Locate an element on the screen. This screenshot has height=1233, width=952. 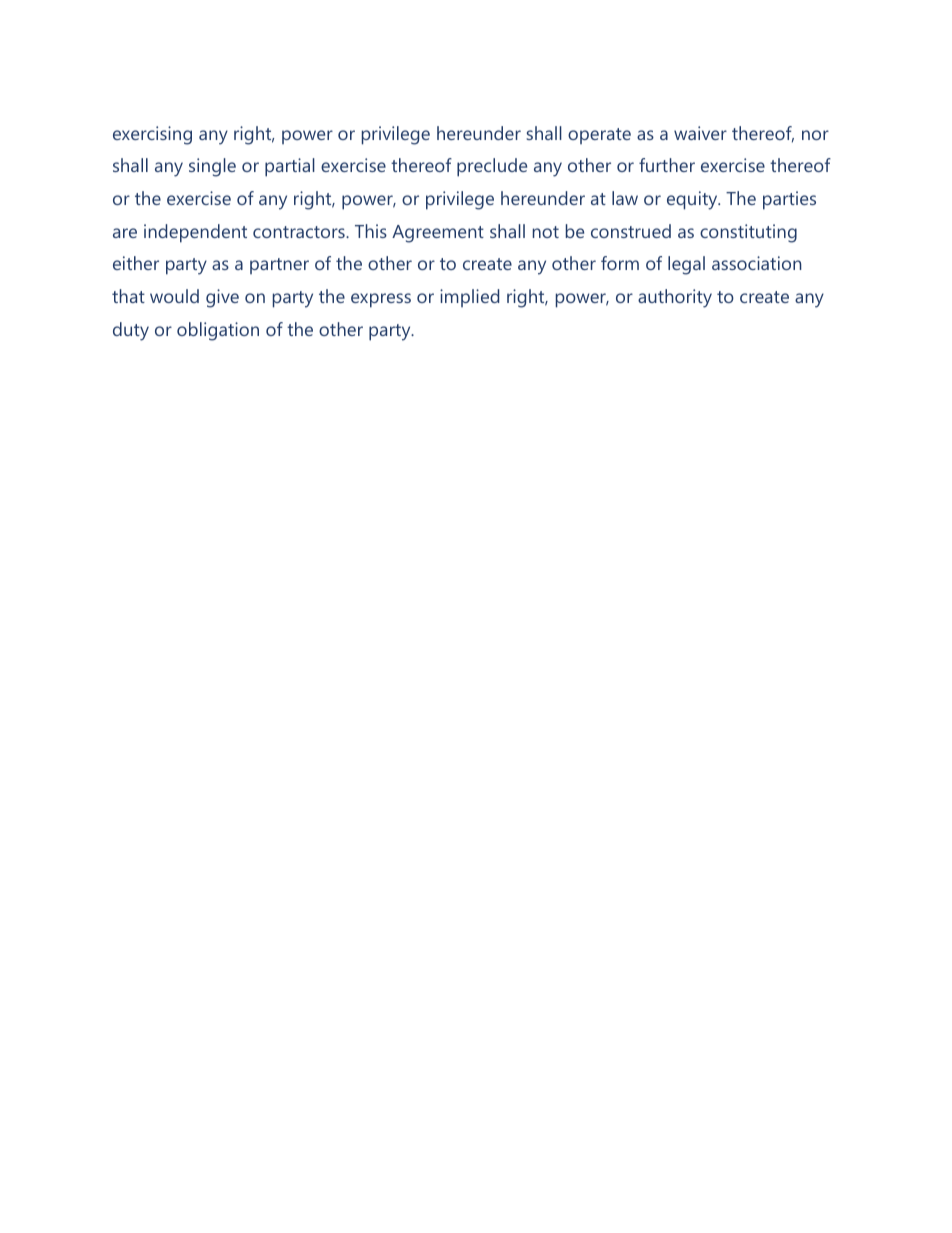
authority is located at coordinates (675, 298).
